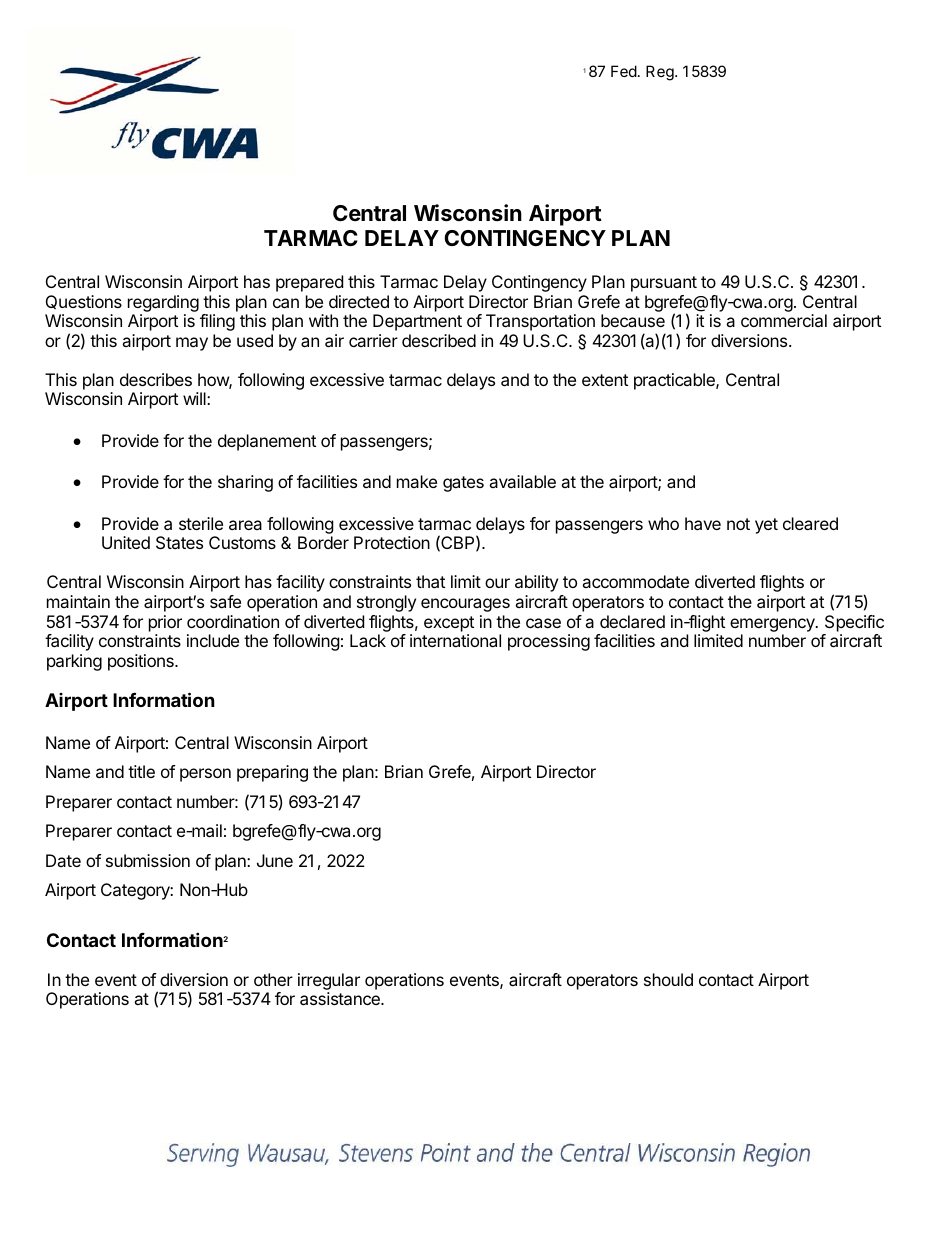 This image has height=1233, width=952. I want to click on international, so click(455, 640).
